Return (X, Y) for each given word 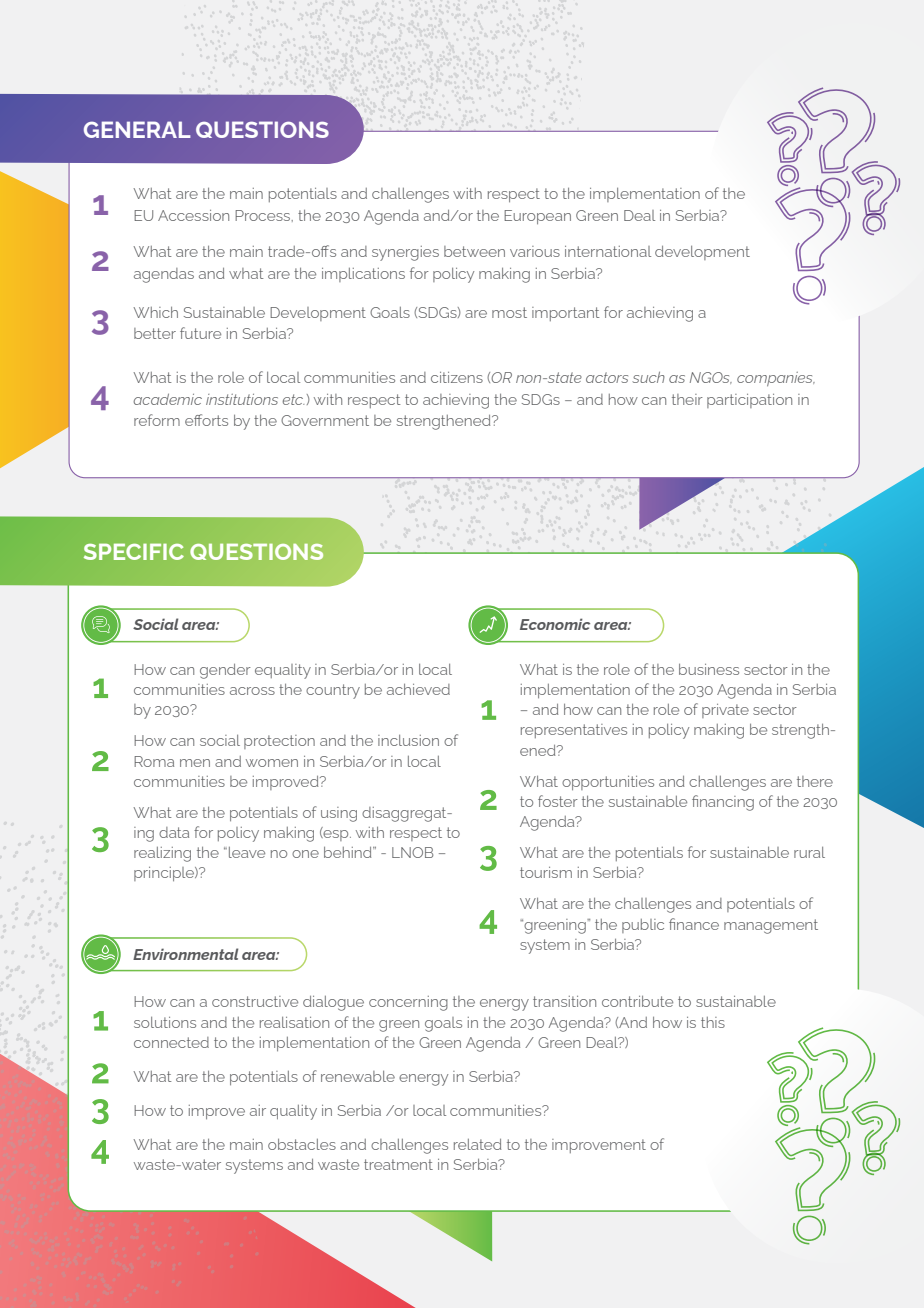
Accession (193, 215)
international (608, 251)
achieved (418, 689)
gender (225, 671)
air (258, 1110)
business (709, 669)
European (537, 217)
